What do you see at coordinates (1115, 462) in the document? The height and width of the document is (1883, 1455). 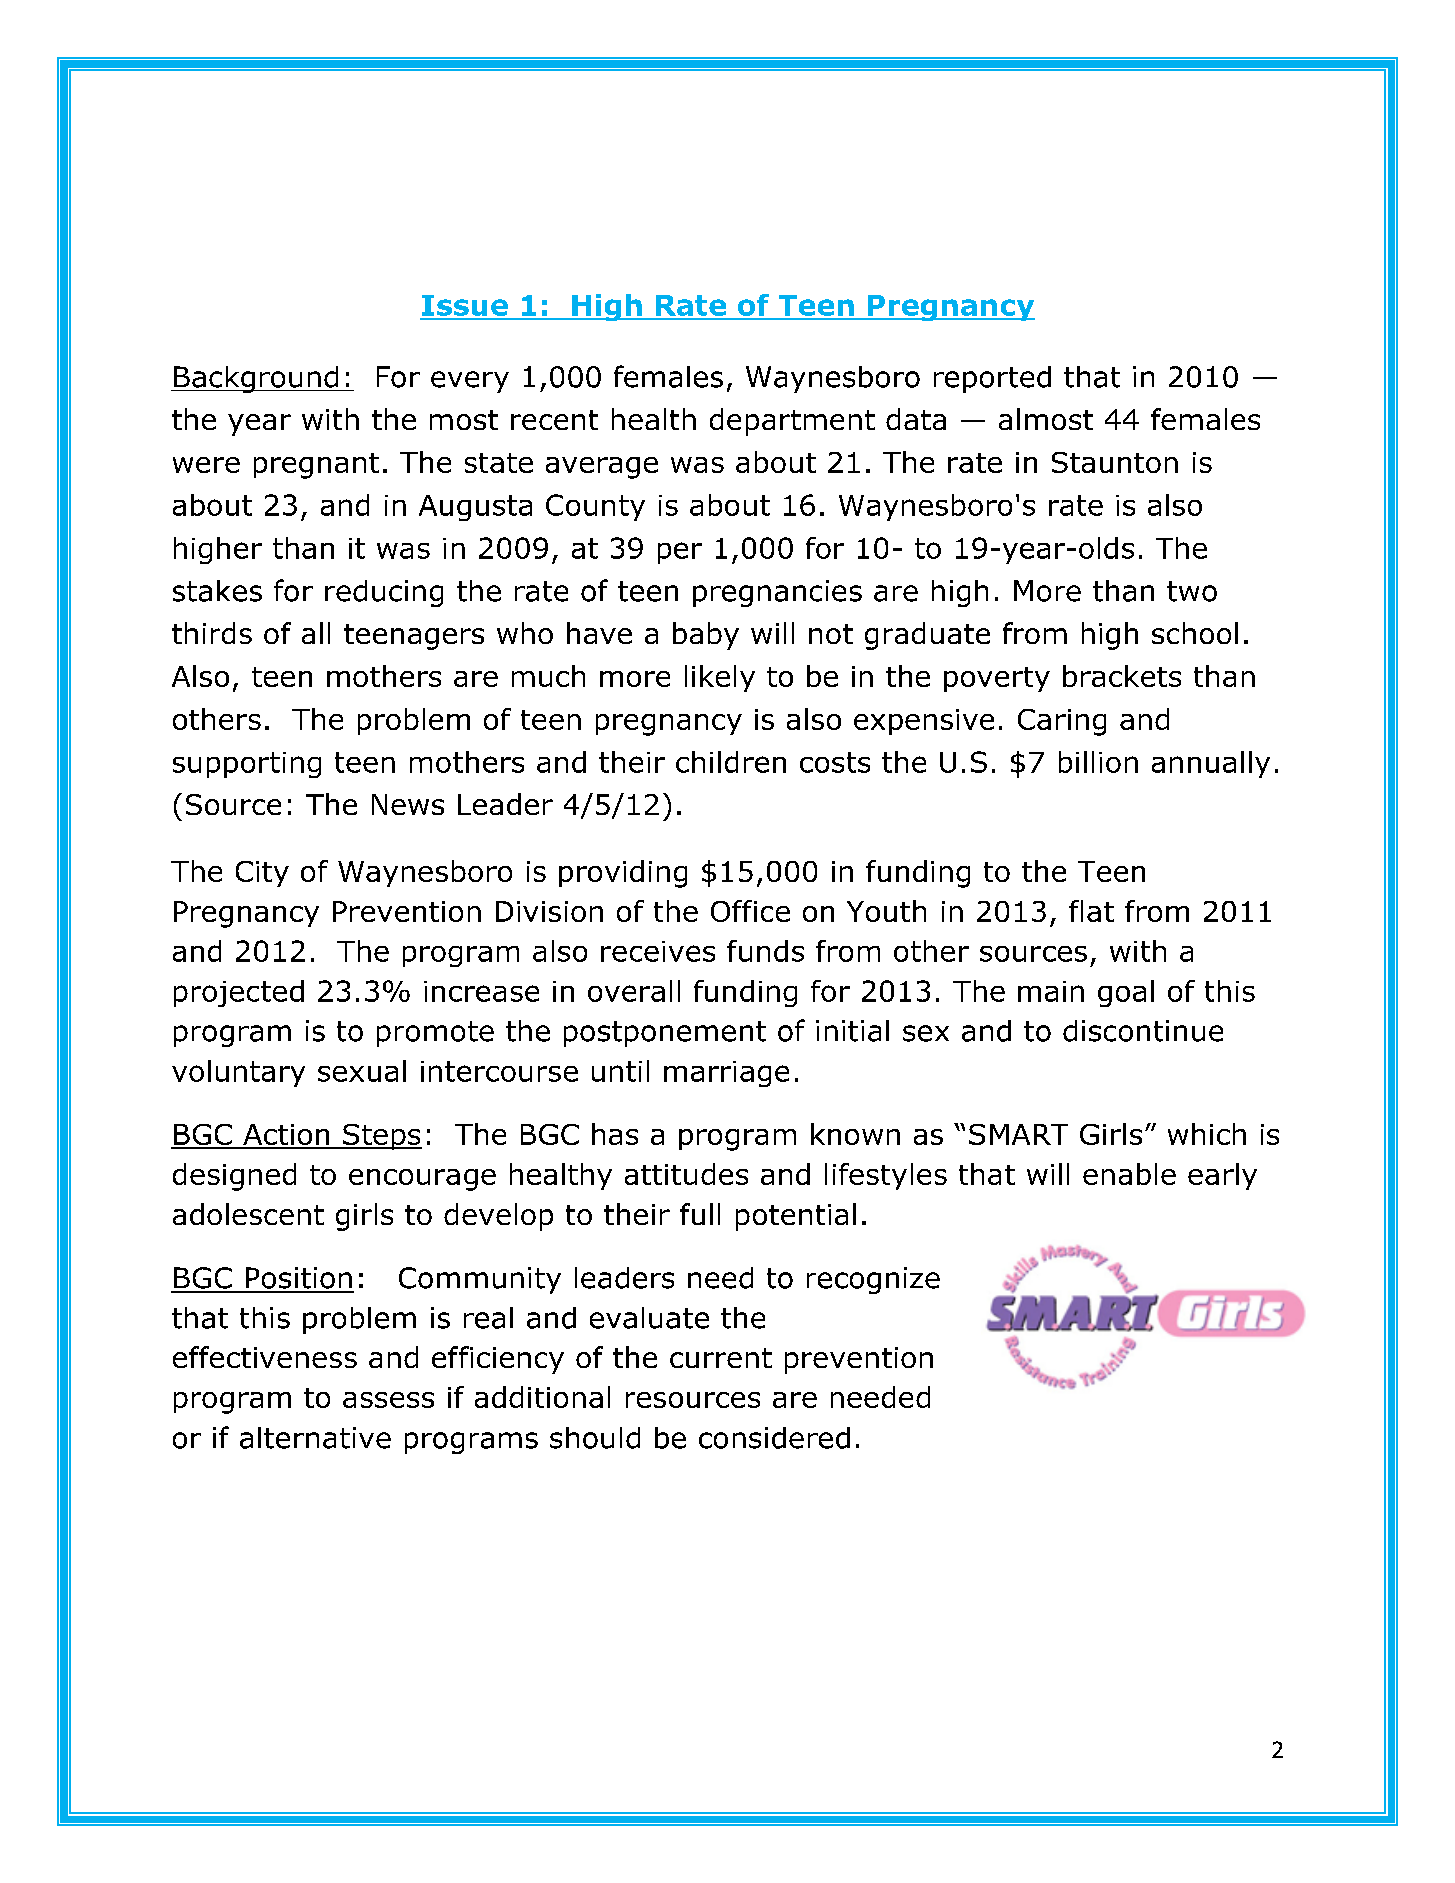 I see `Staunton` at bounding box center [1115, 462].
